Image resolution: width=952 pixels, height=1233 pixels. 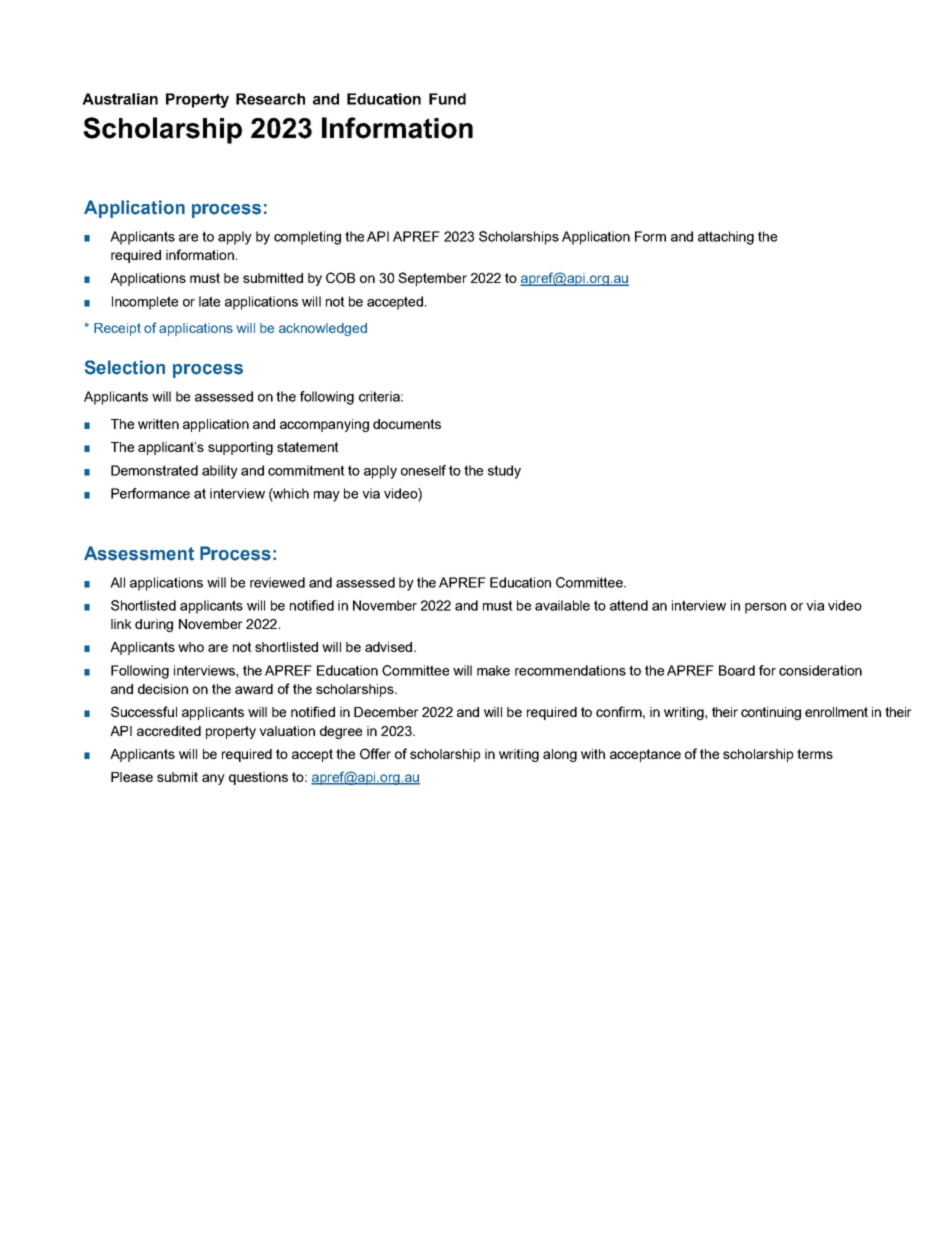 I want to click on along, so click(x=560, y=755).
